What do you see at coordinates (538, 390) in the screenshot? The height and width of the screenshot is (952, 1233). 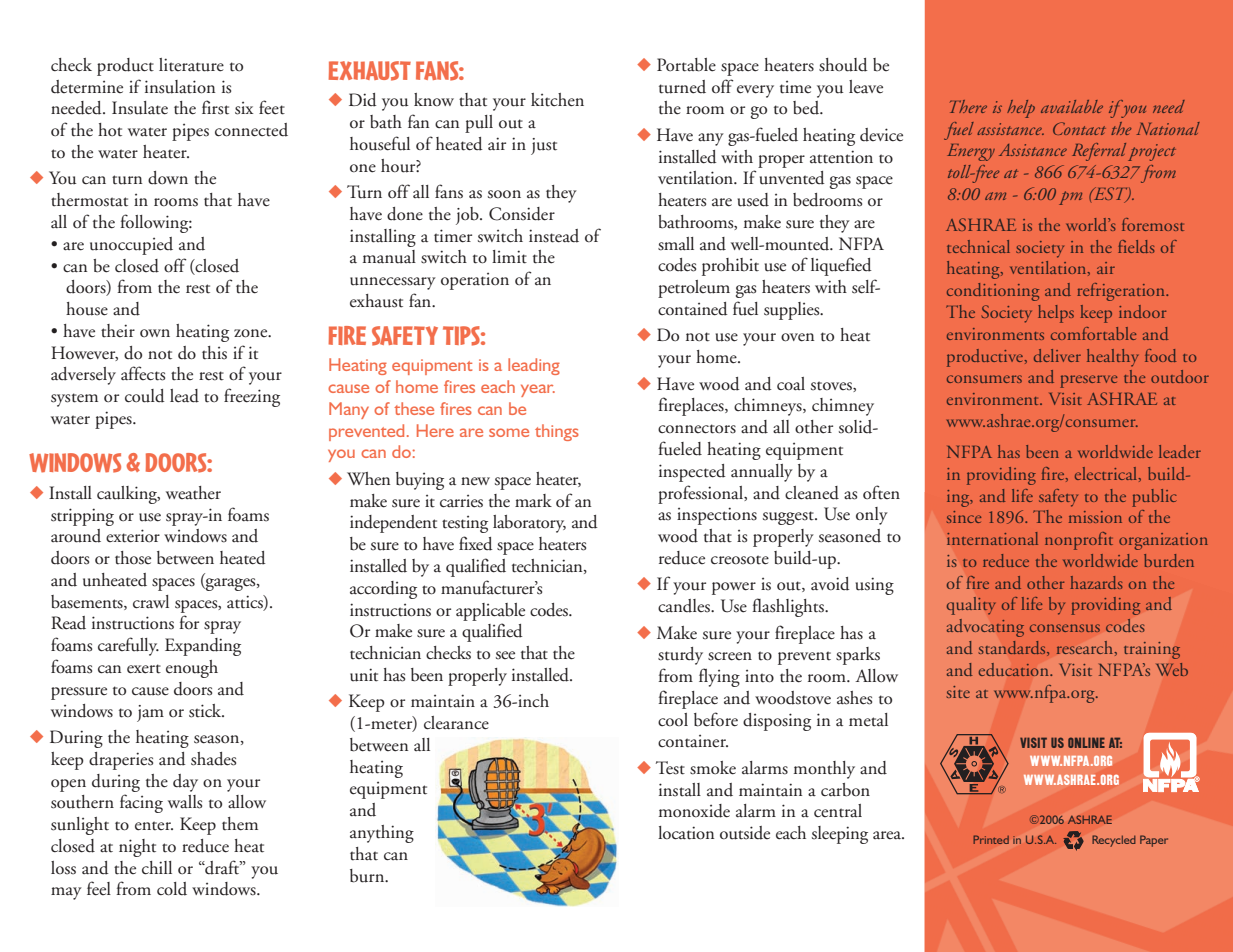 I see `year` at bounding box center [538, 390].
